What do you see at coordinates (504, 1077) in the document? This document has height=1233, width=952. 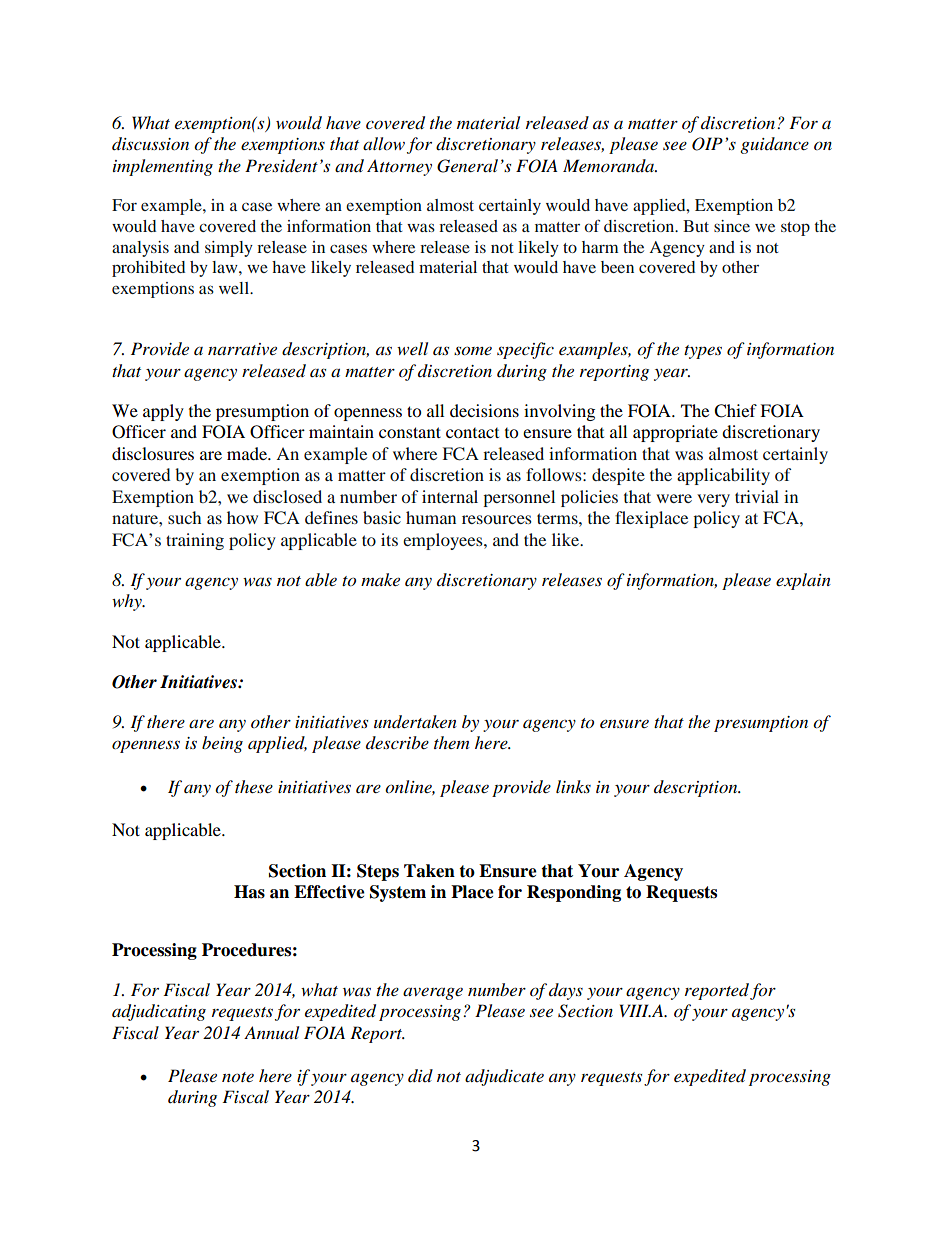 I see `adjudicate` at bounding box center [504, 1077].
